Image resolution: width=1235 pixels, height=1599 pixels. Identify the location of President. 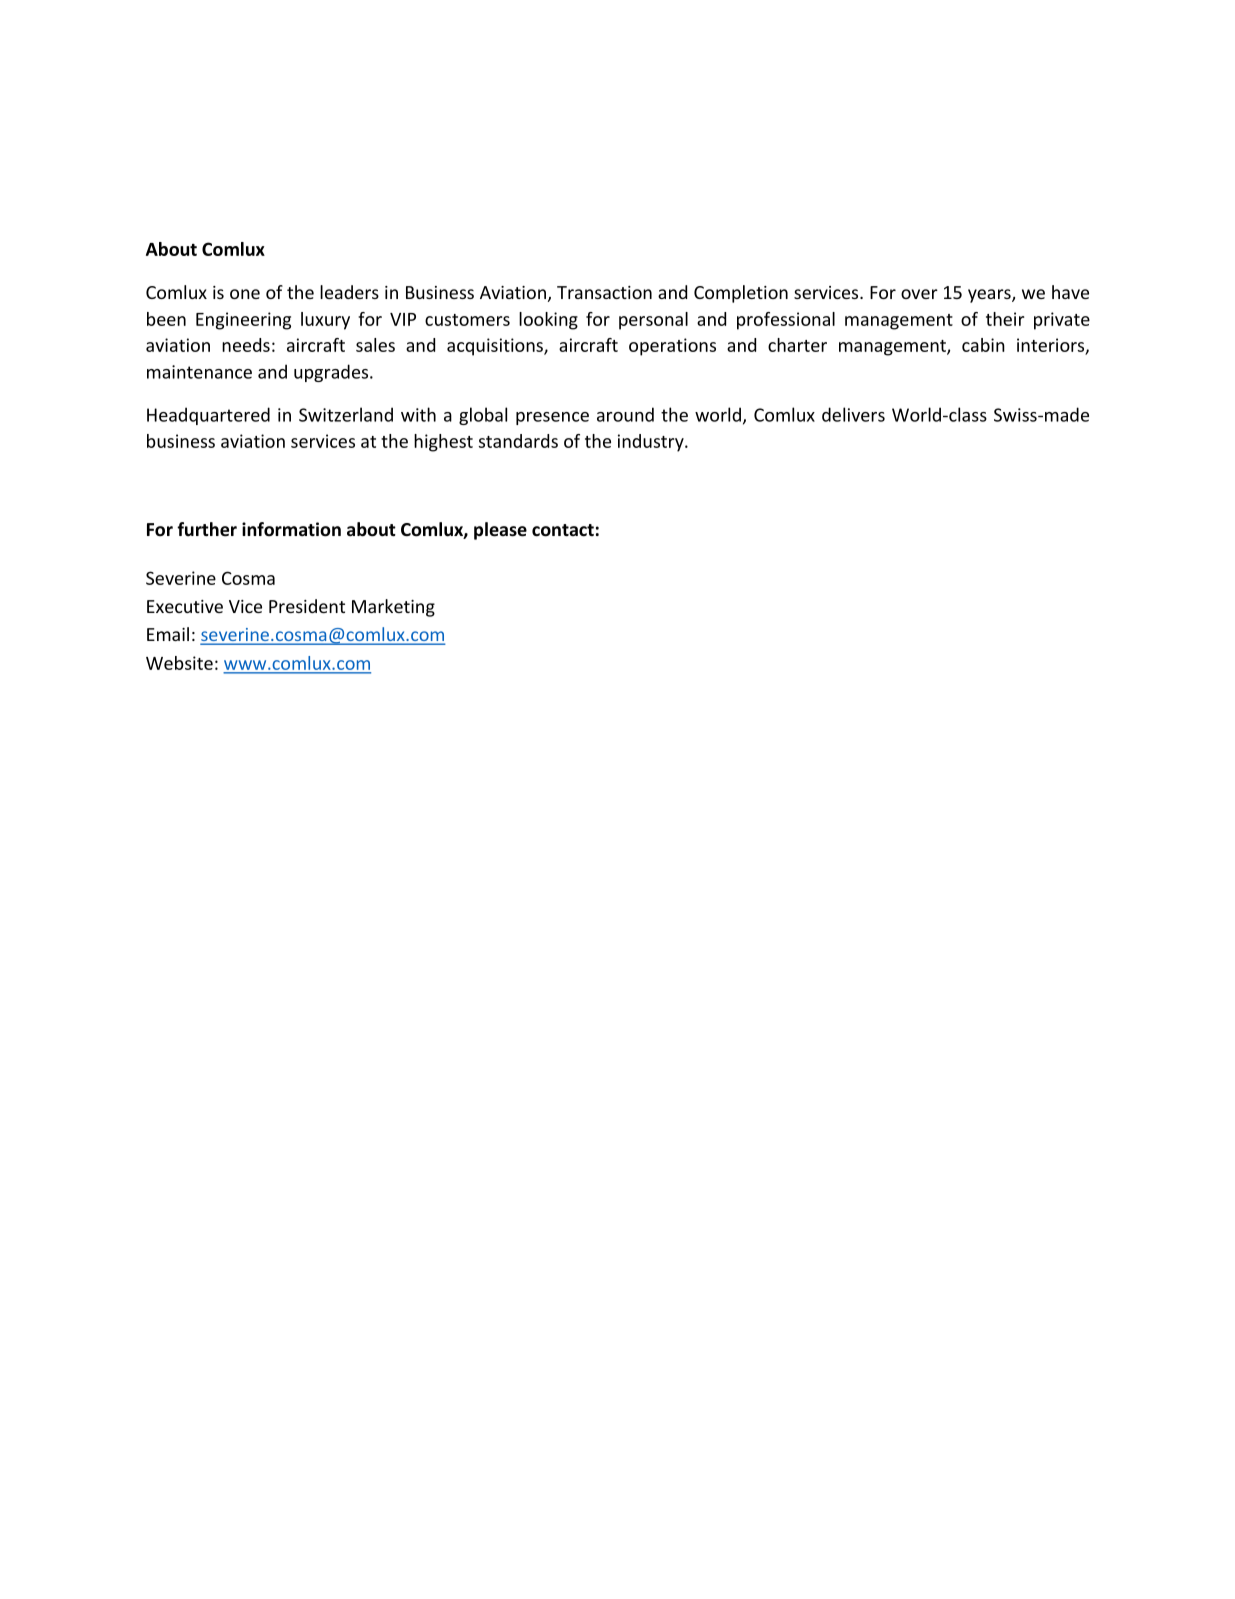
(307, 606).
